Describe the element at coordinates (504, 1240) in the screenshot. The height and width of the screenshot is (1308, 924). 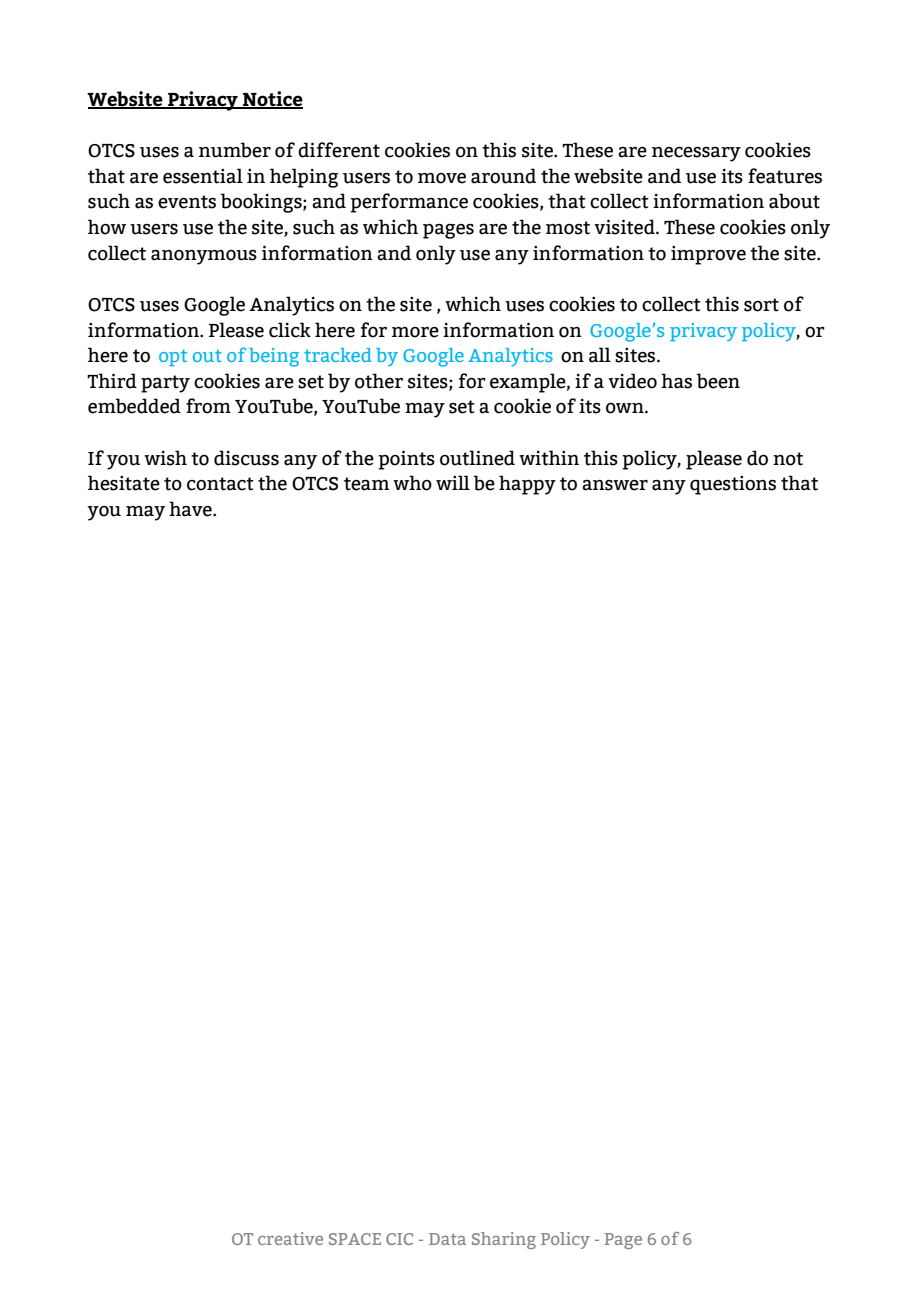
I see `Sharing` at that location.
